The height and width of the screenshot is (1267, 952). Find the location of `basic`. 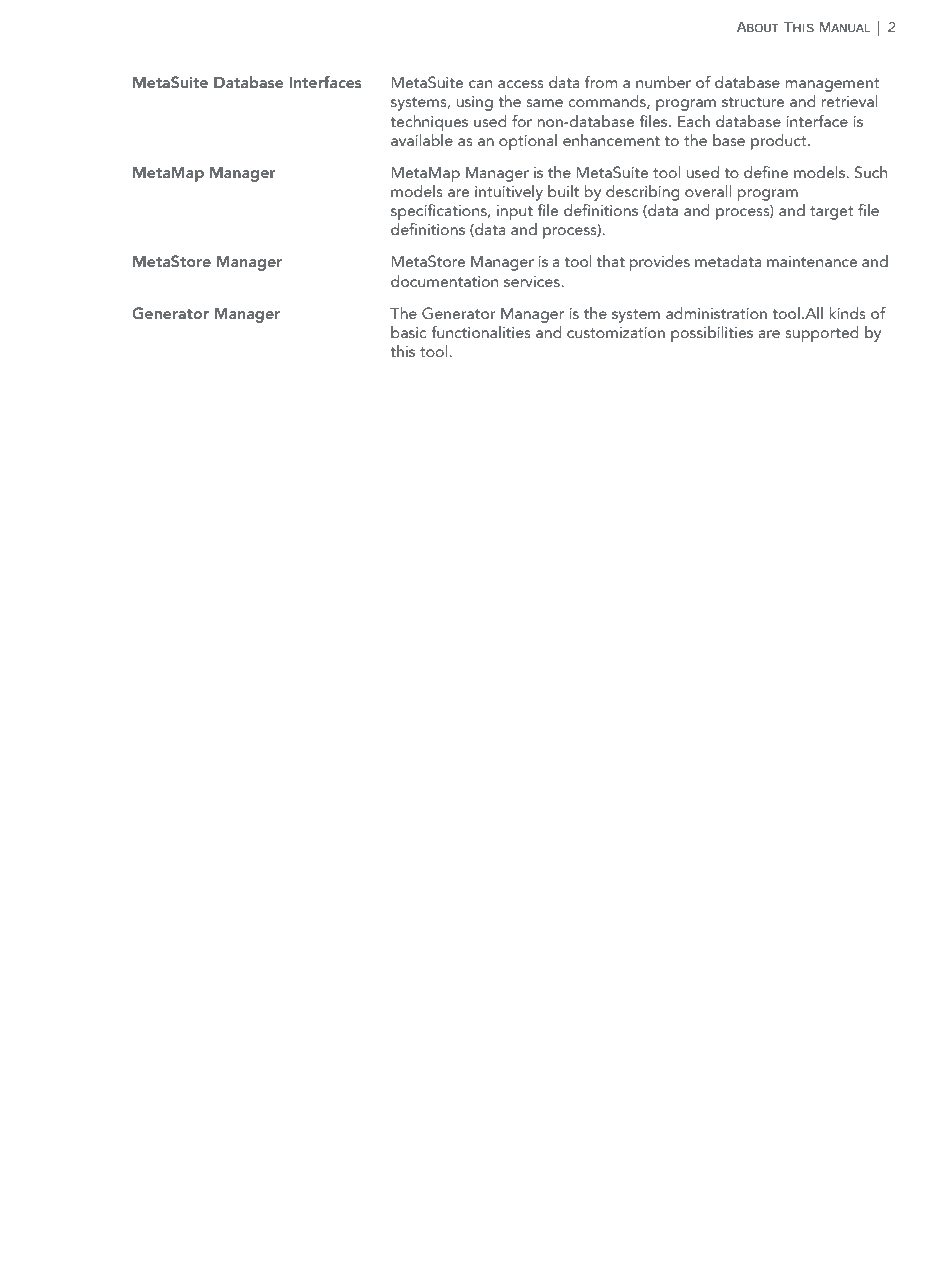

basic is located at coordinates (409, 332).
